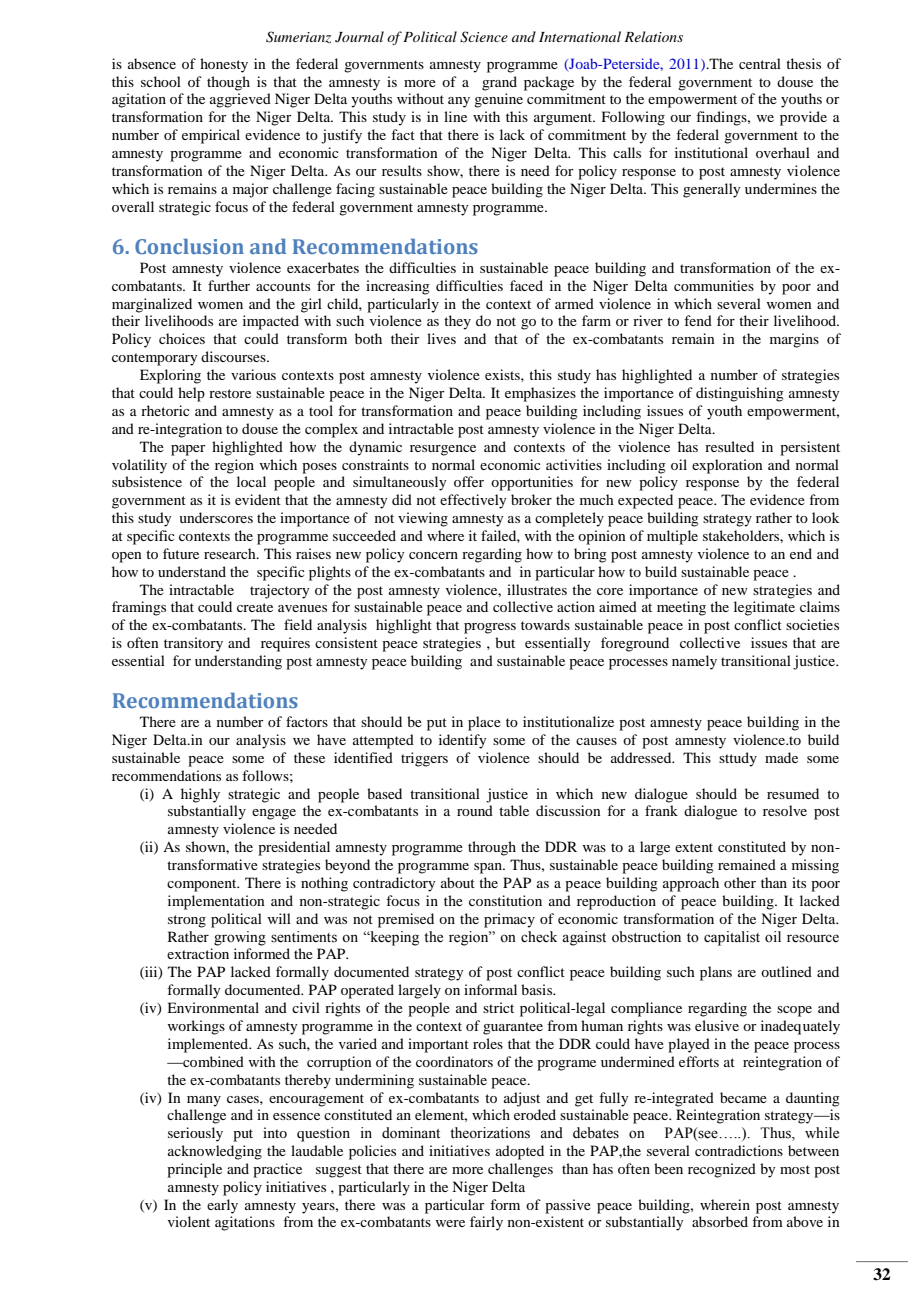  What do you see at coordinates (740, 394) in the screenshot?
I see `distinguishing` at bounding box center [740, 394].
